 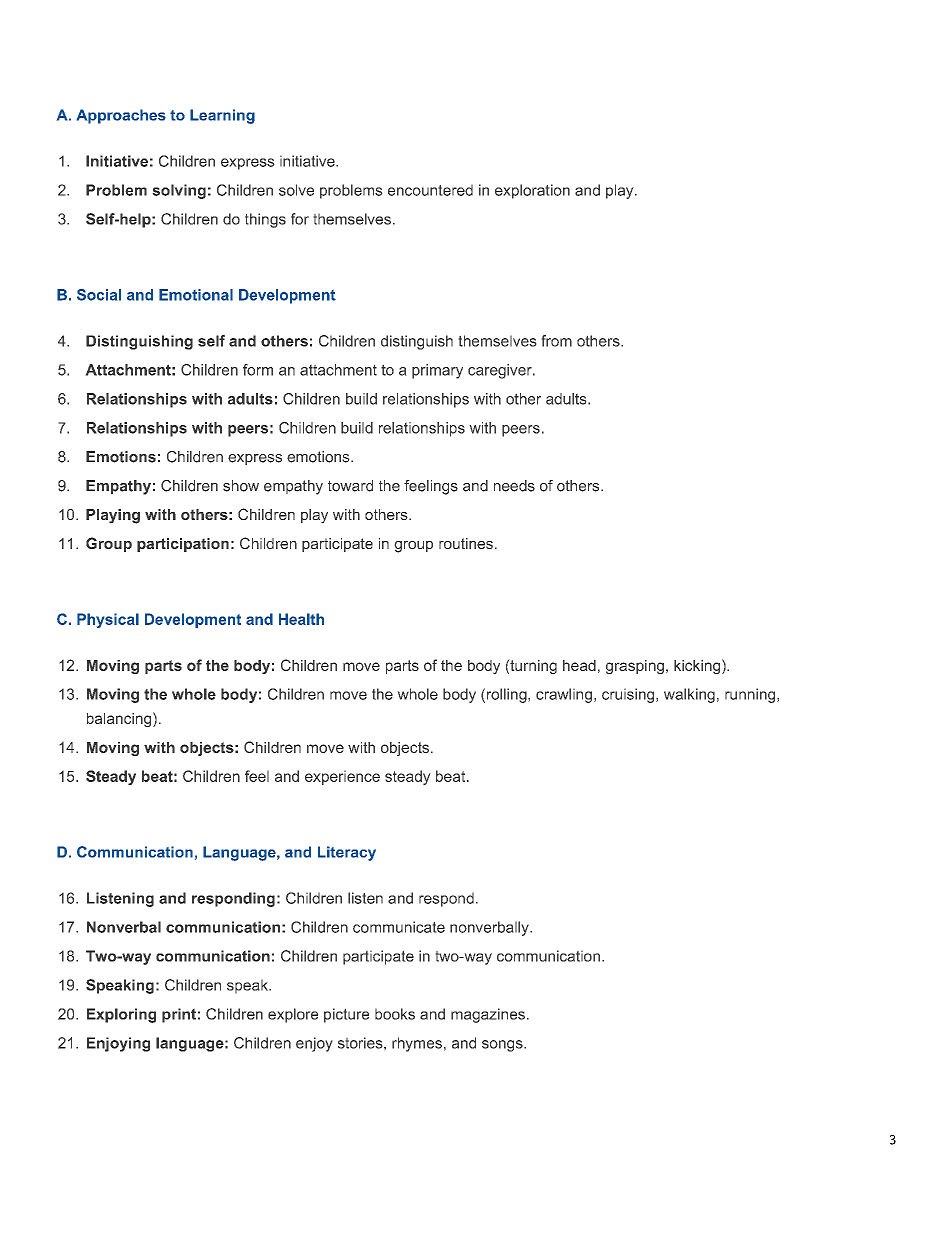 What do you see at coordinates (183, 545) in the screenshot?
I see `participation` at bounding box center [183, 545].
